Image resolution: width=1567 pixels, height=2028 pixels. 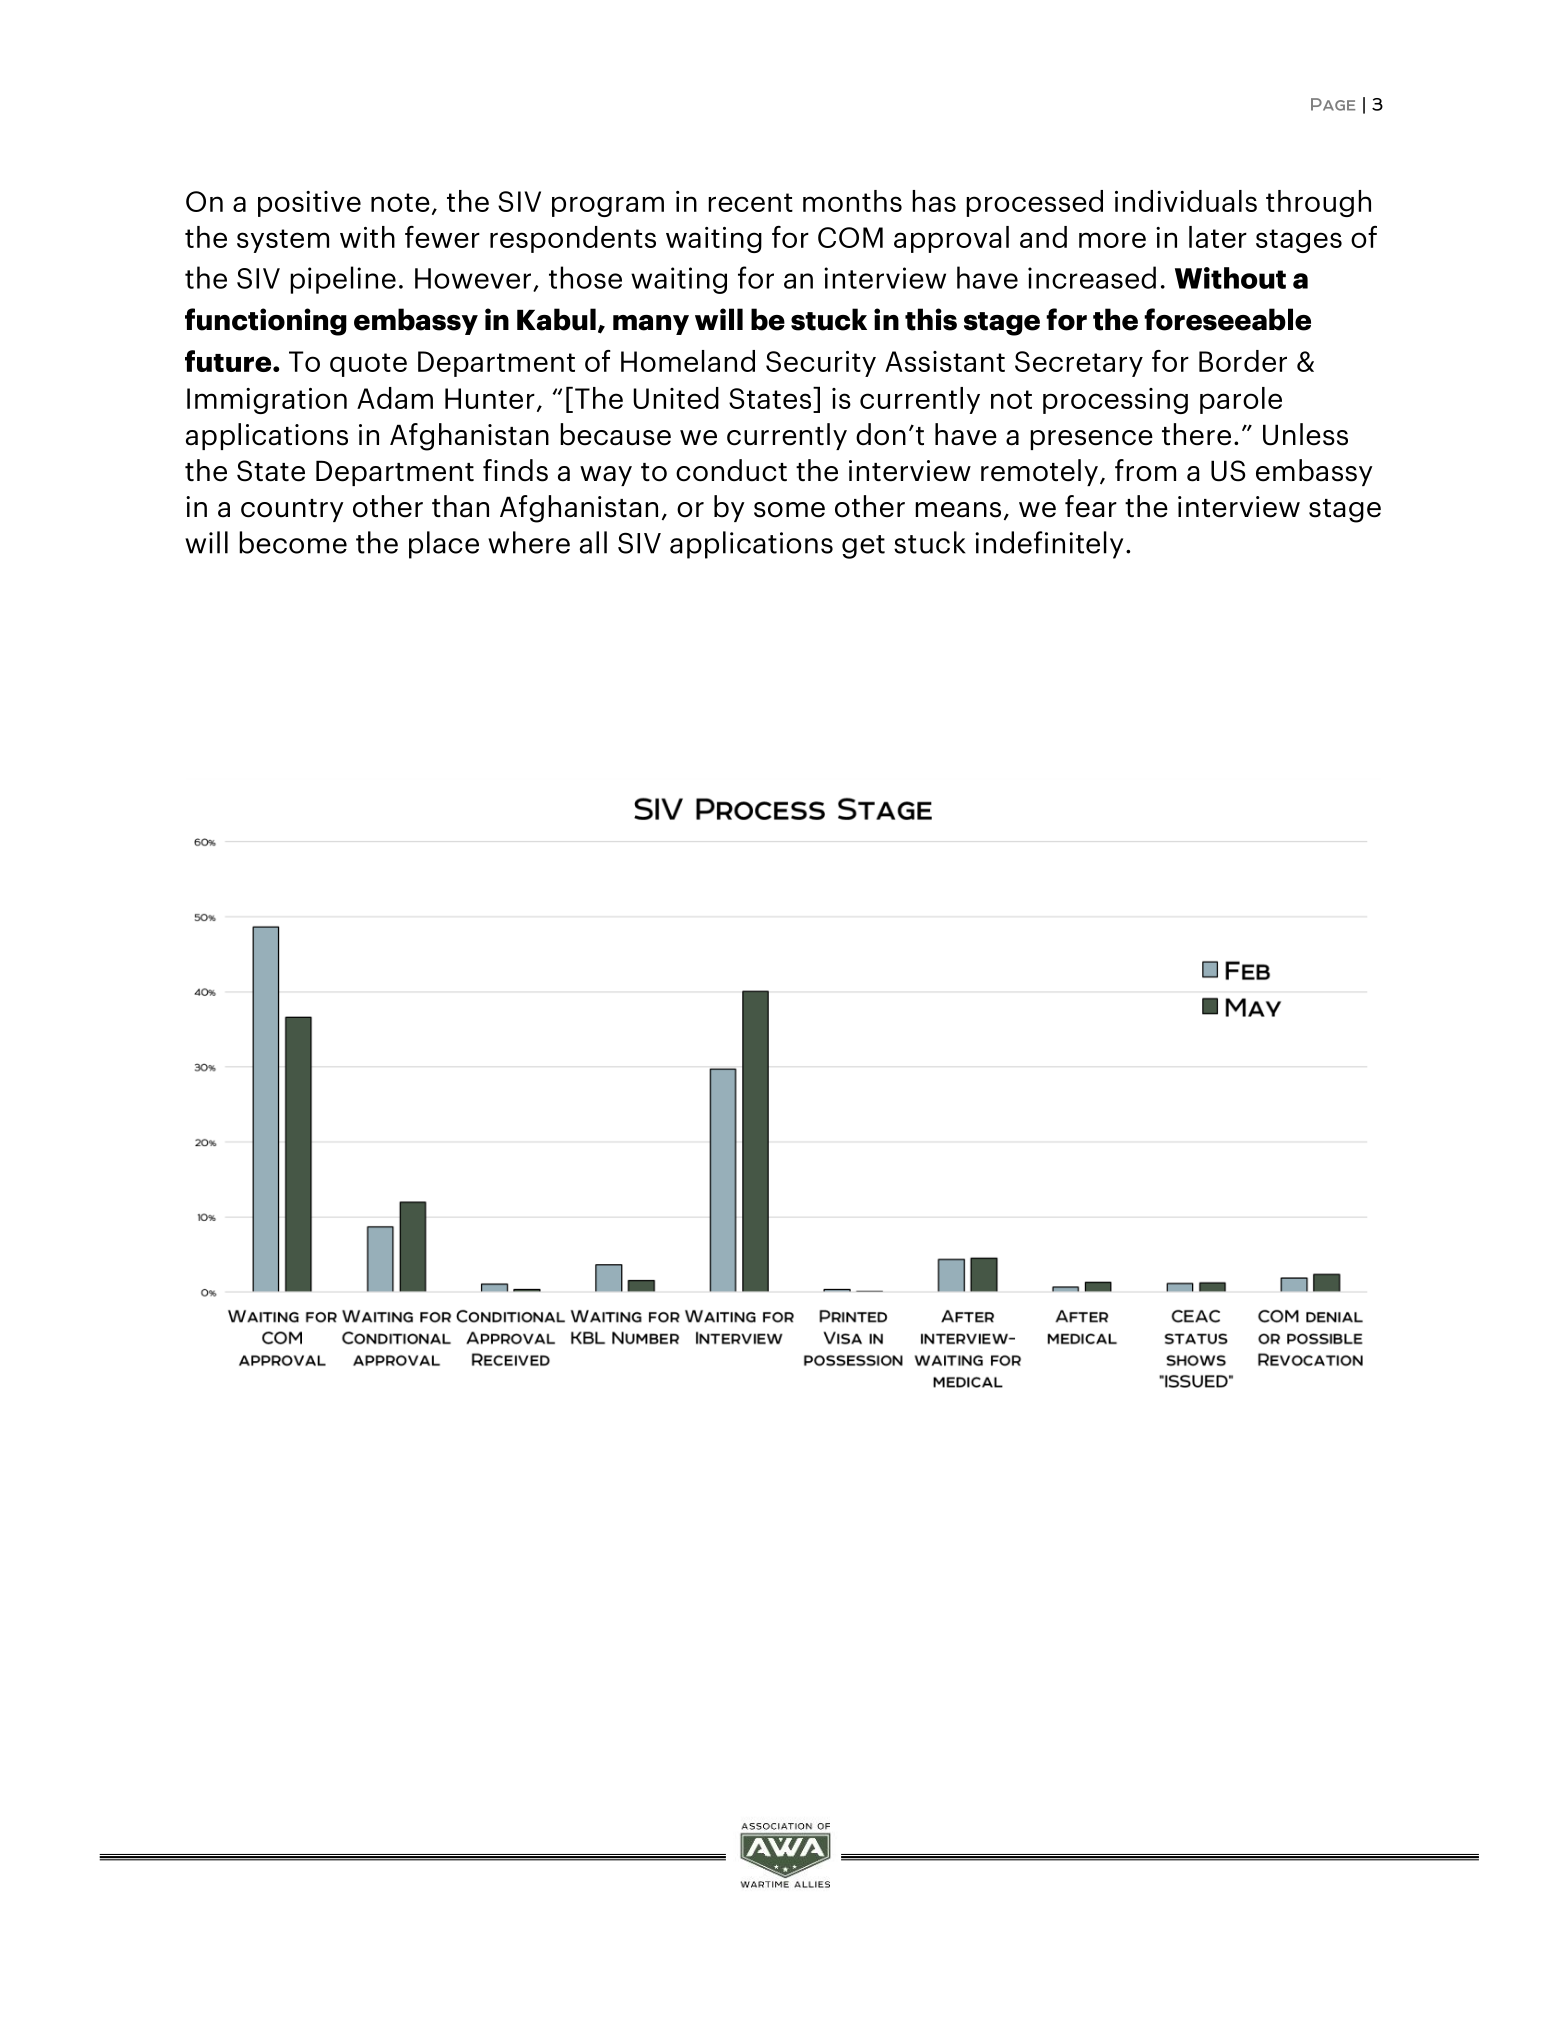 What do you see at coordinates (293, 542) in the screenshot?
I see `become` at bounding box center [293, 542].
